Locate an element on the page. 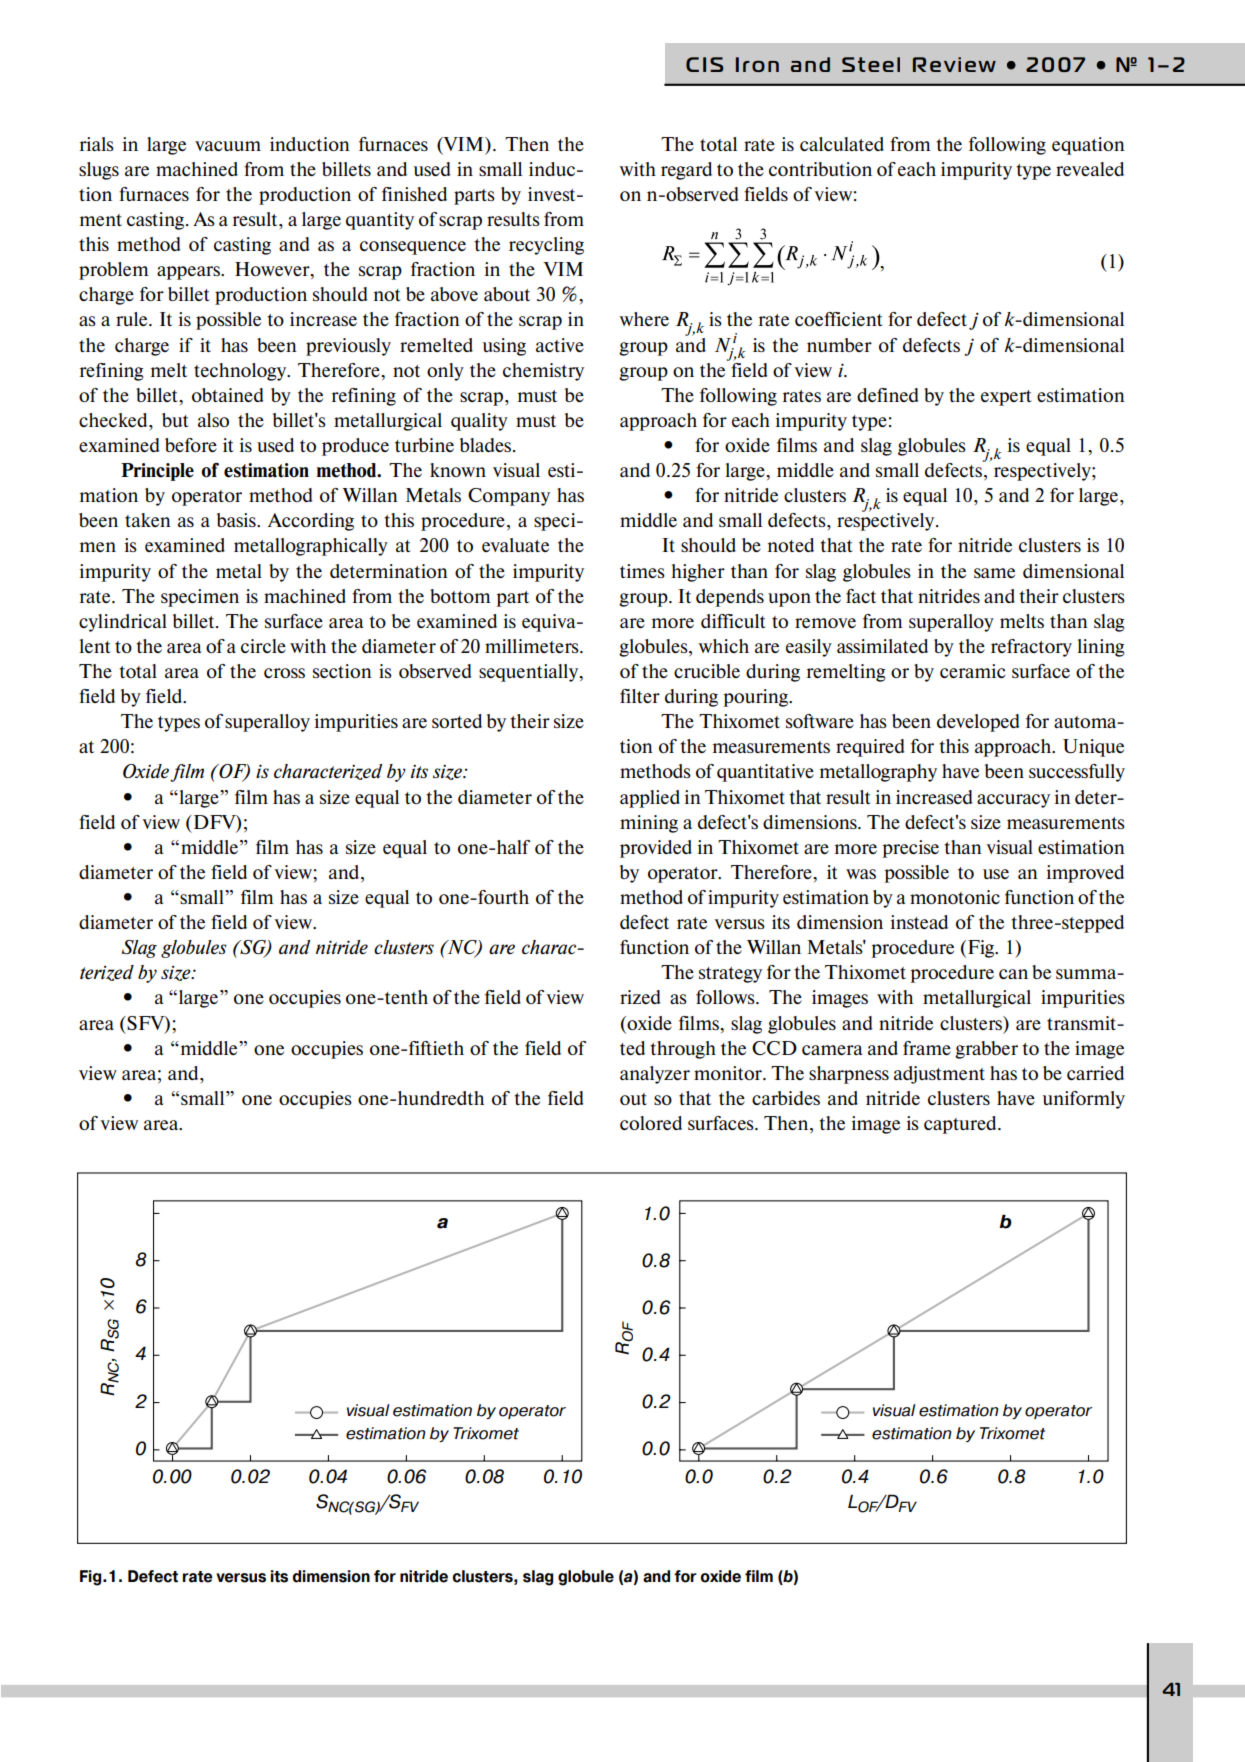 This document has width=1245, height=1762. also is located at coordinates (213, 420).
